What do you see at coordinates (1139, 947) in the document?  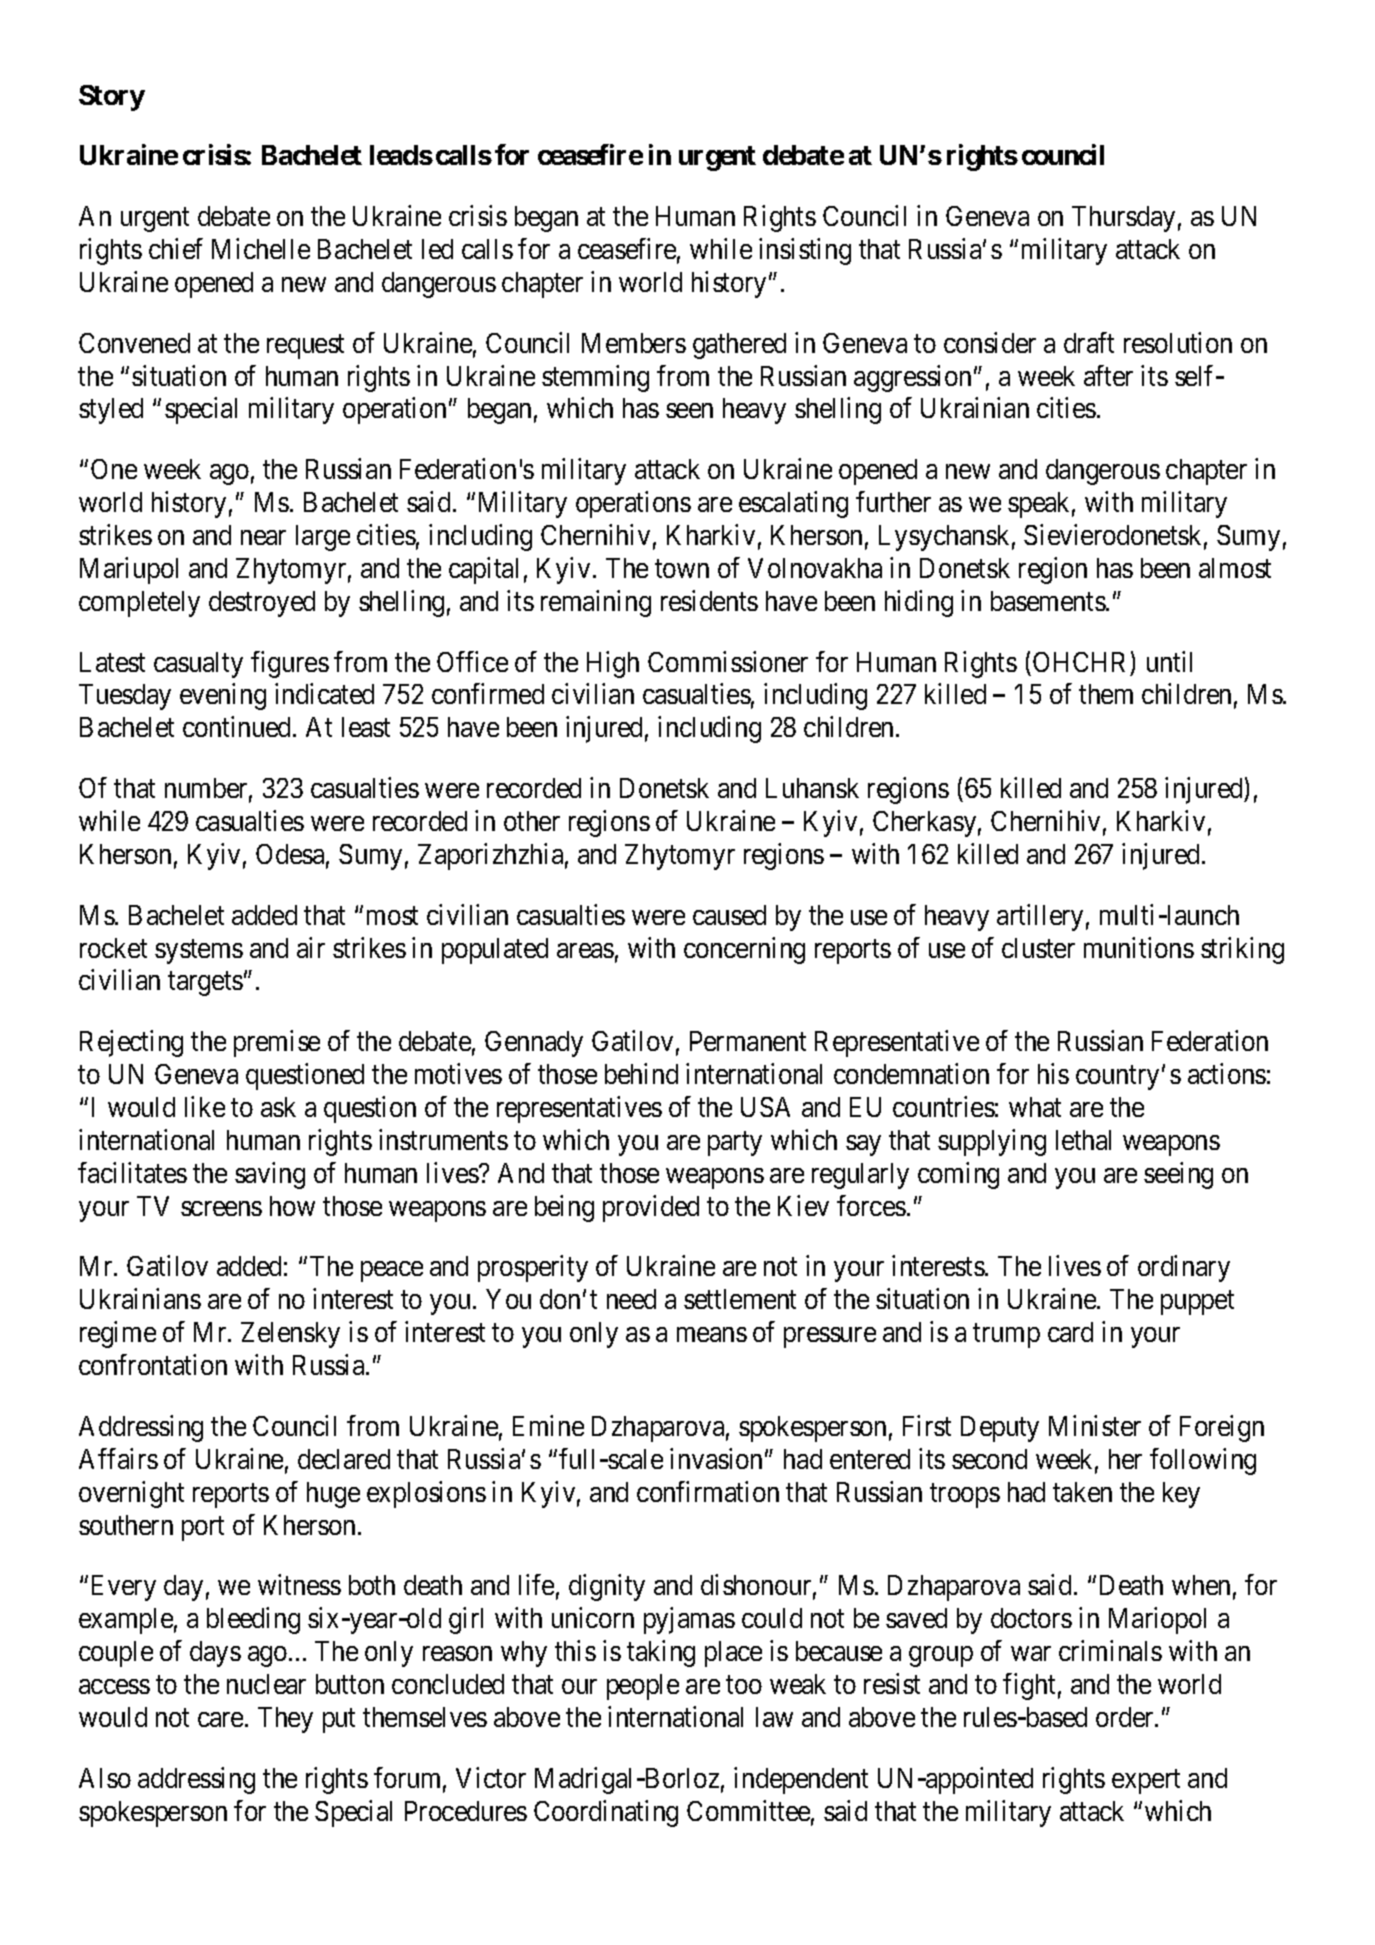 I see `munitions` at bounding box center [1139, 947].
